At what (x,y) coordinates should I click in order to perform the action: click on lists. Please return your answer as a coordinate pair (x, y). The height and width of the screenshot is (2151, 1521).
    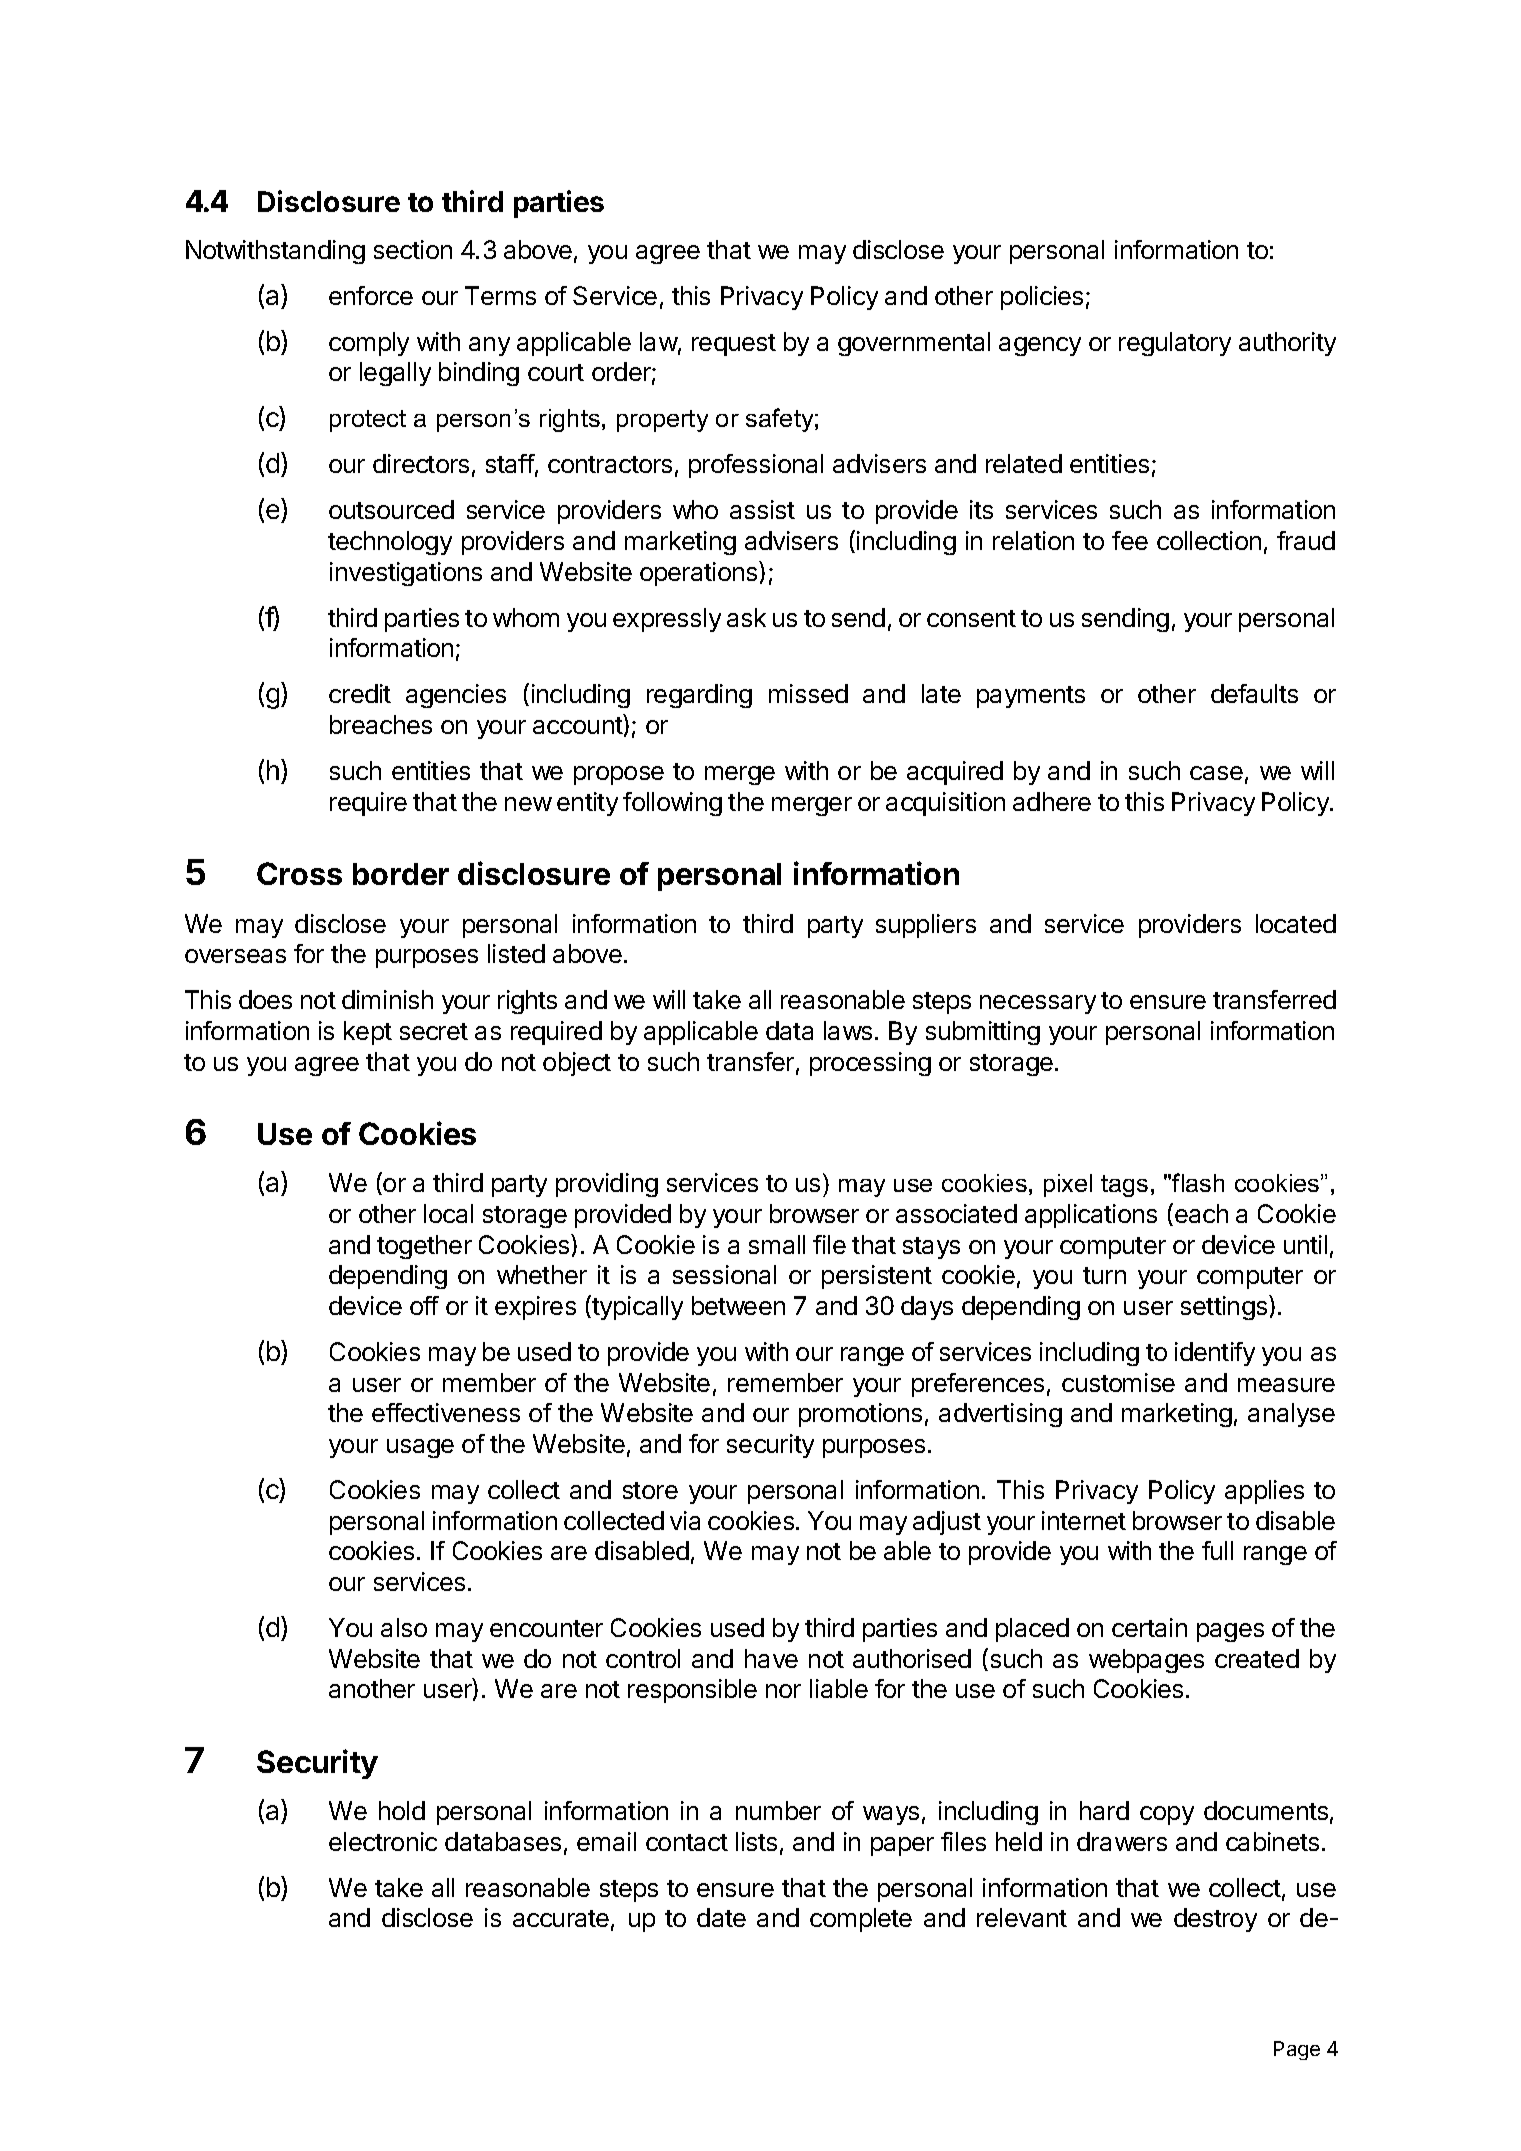
    Looking at the image, I should click on (756, 1841).
